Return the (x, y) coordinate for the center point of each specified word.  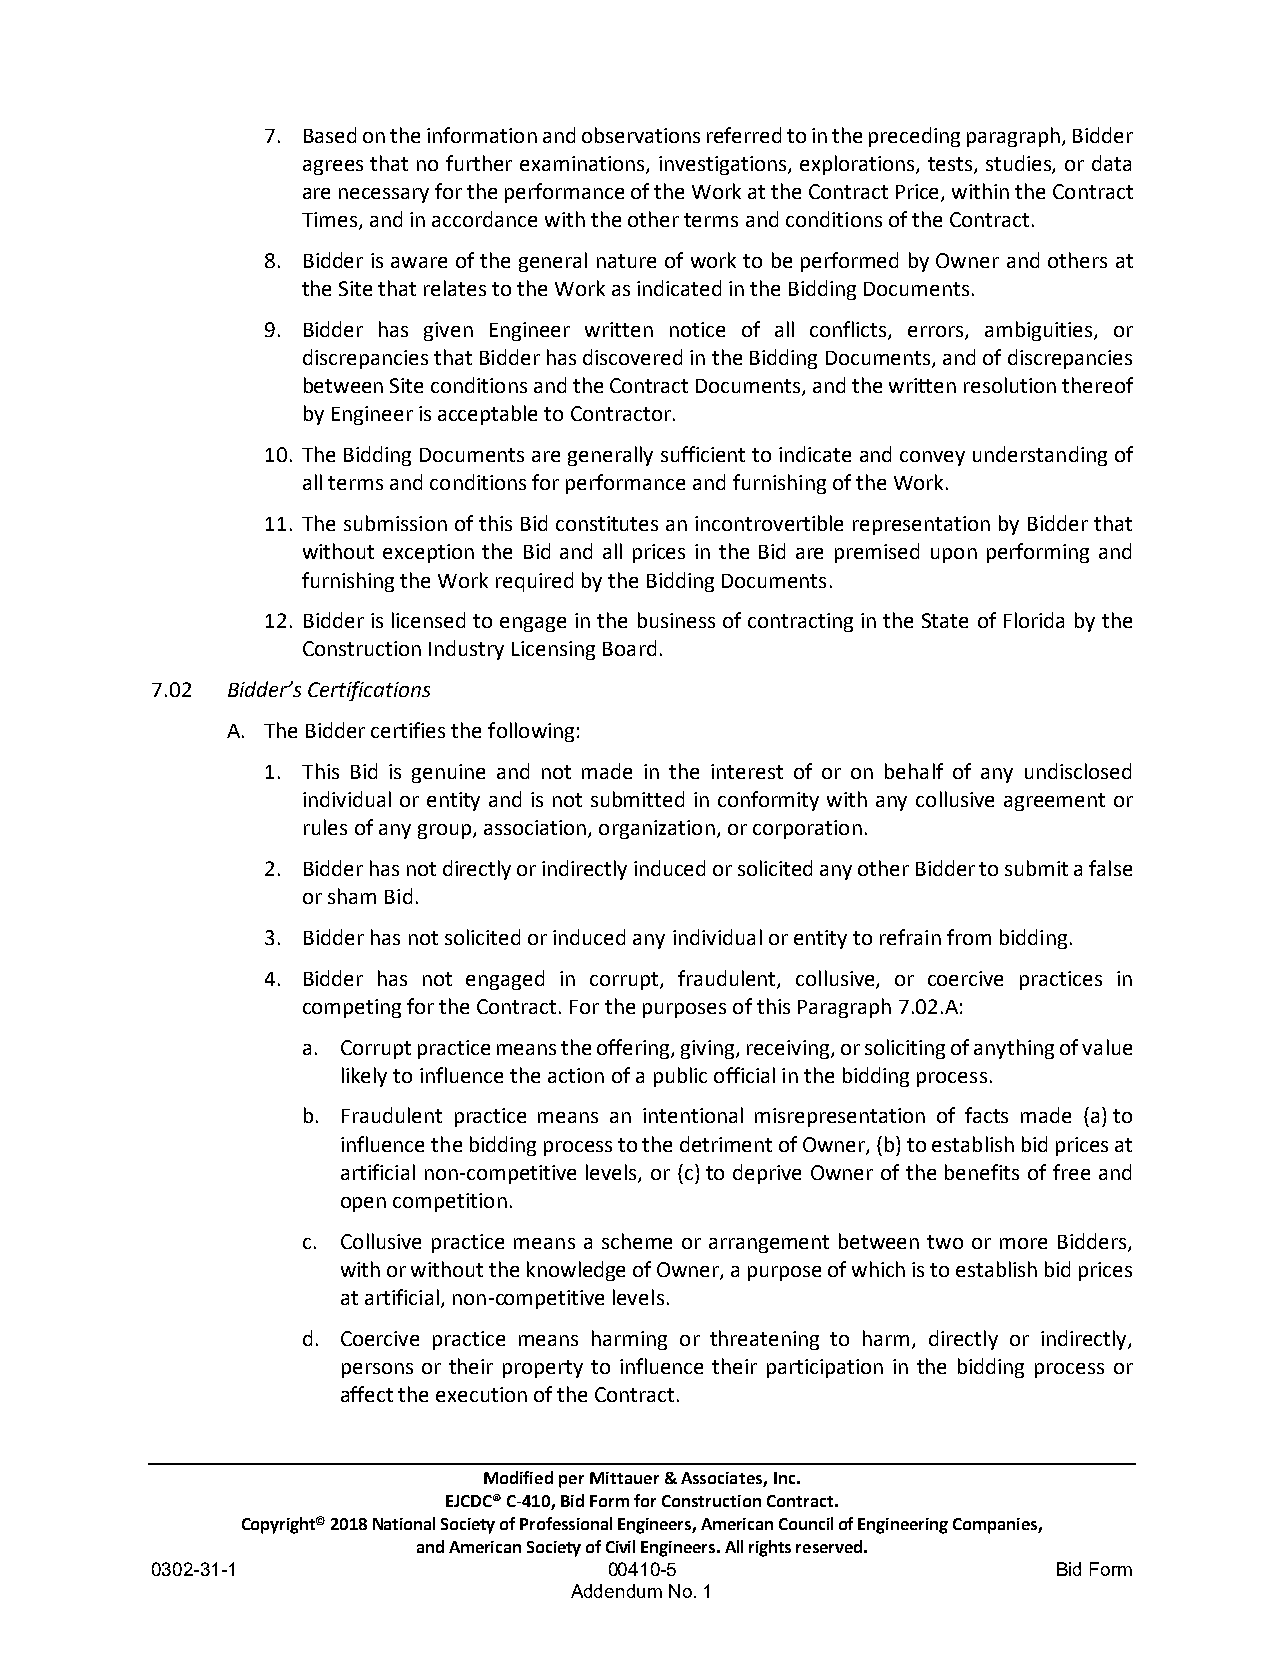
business (676, 620)
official (744, 1075)
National (404, 1523)
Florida (1034, 620)
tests (951, 165)
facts (986, 1115)
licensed (428, 620)
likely (364, 1077)
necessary (384, 195)
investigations (724, 165)
